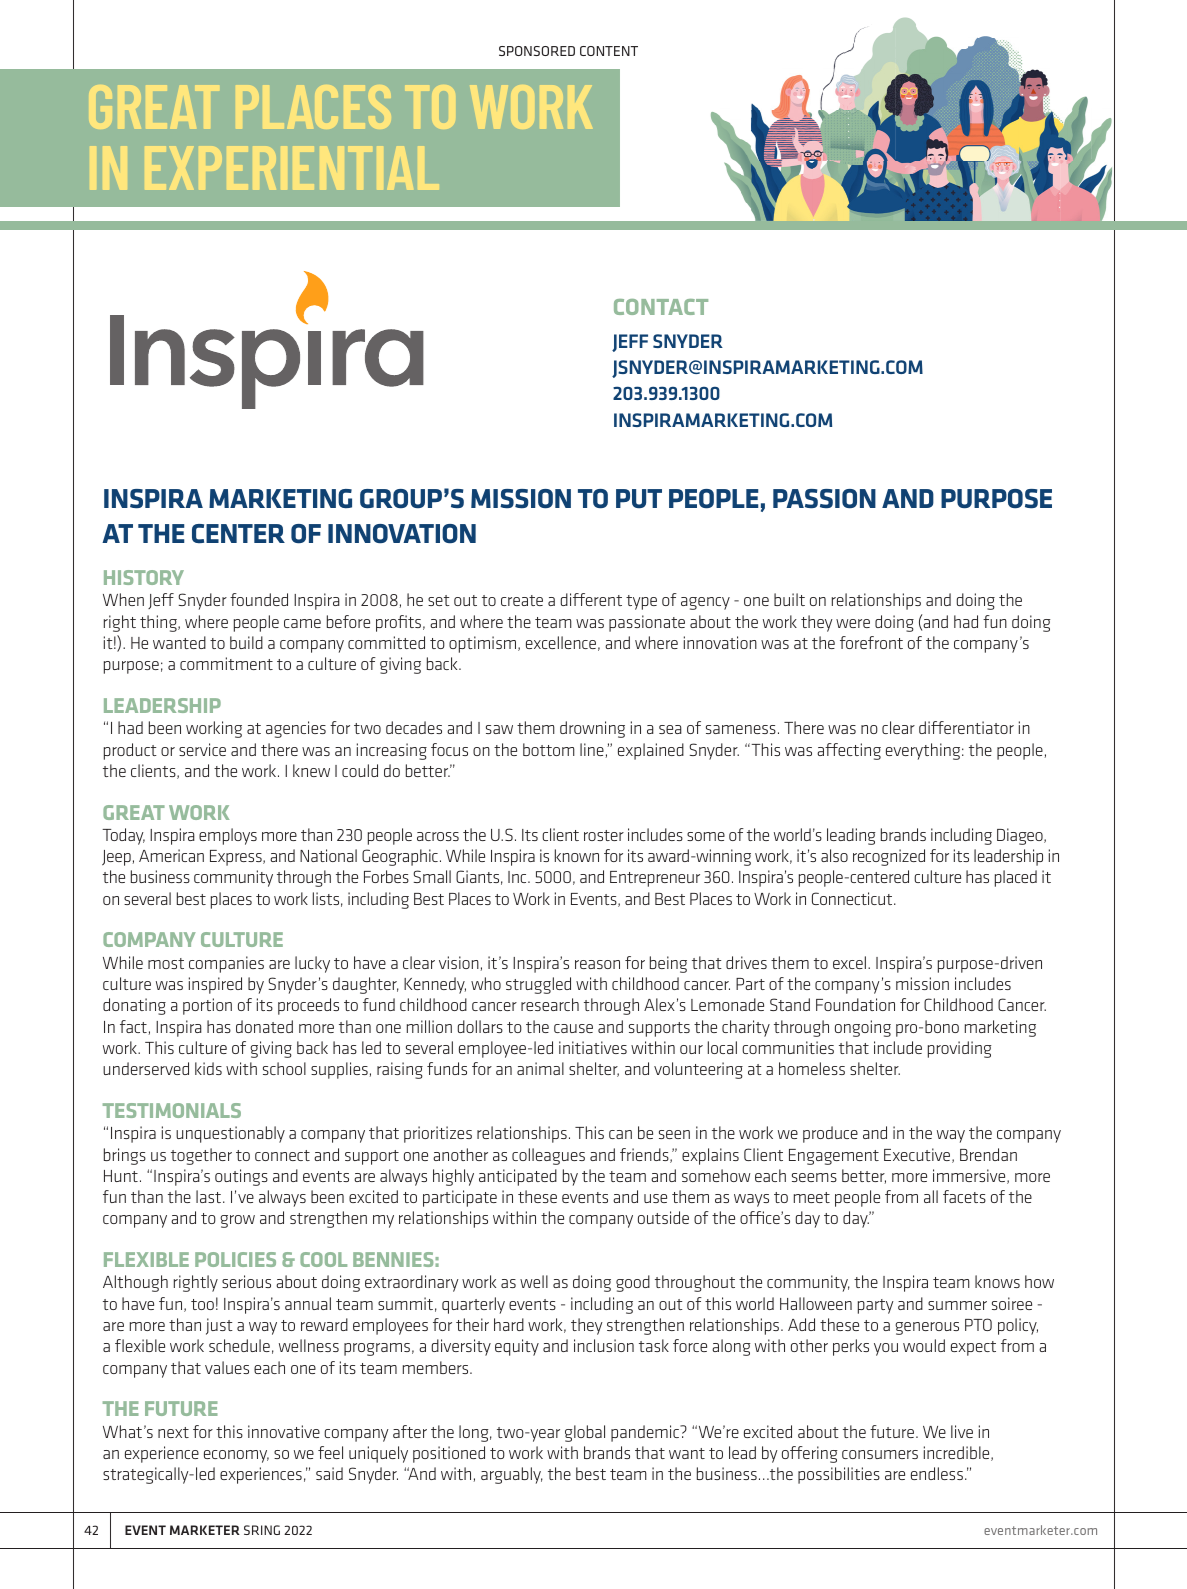 This page has width=1187, height=1589. Describe the element at coordinates (871, 642) in the page. I see `forefront` at that location.
